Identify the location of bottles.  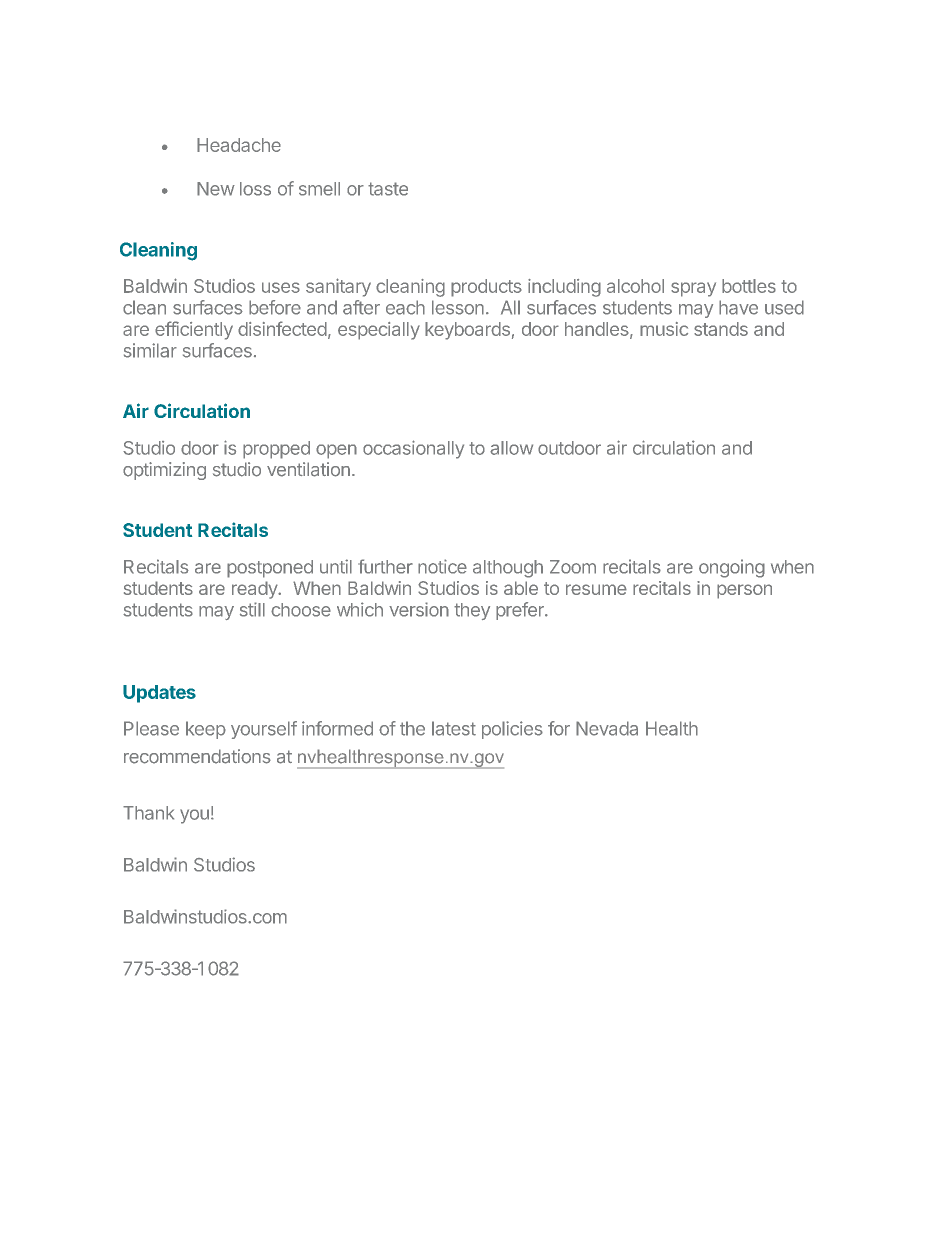
(749, 286).
